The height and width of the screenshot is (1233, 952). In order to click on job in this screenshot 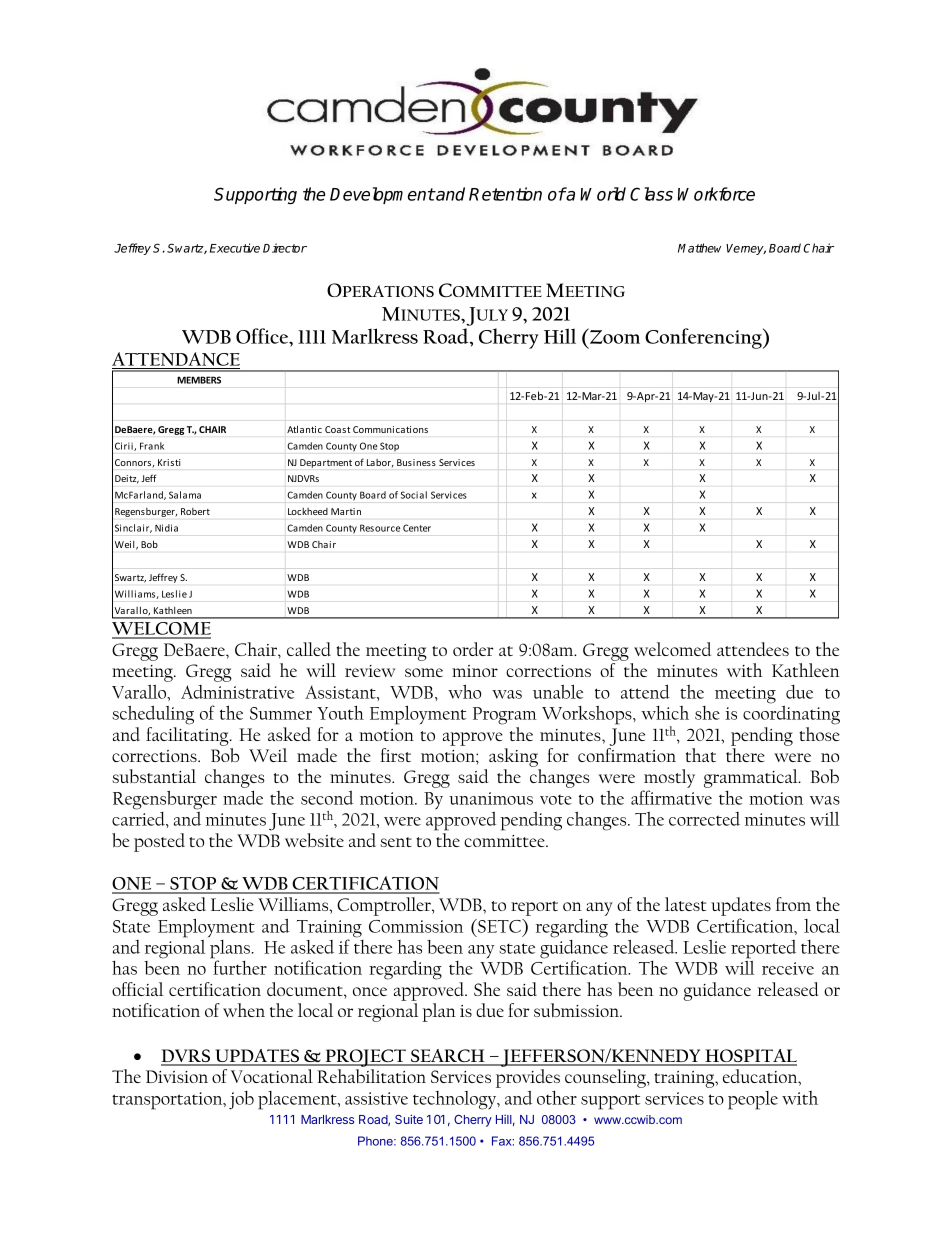, I will do `click(241, 1100)`.
